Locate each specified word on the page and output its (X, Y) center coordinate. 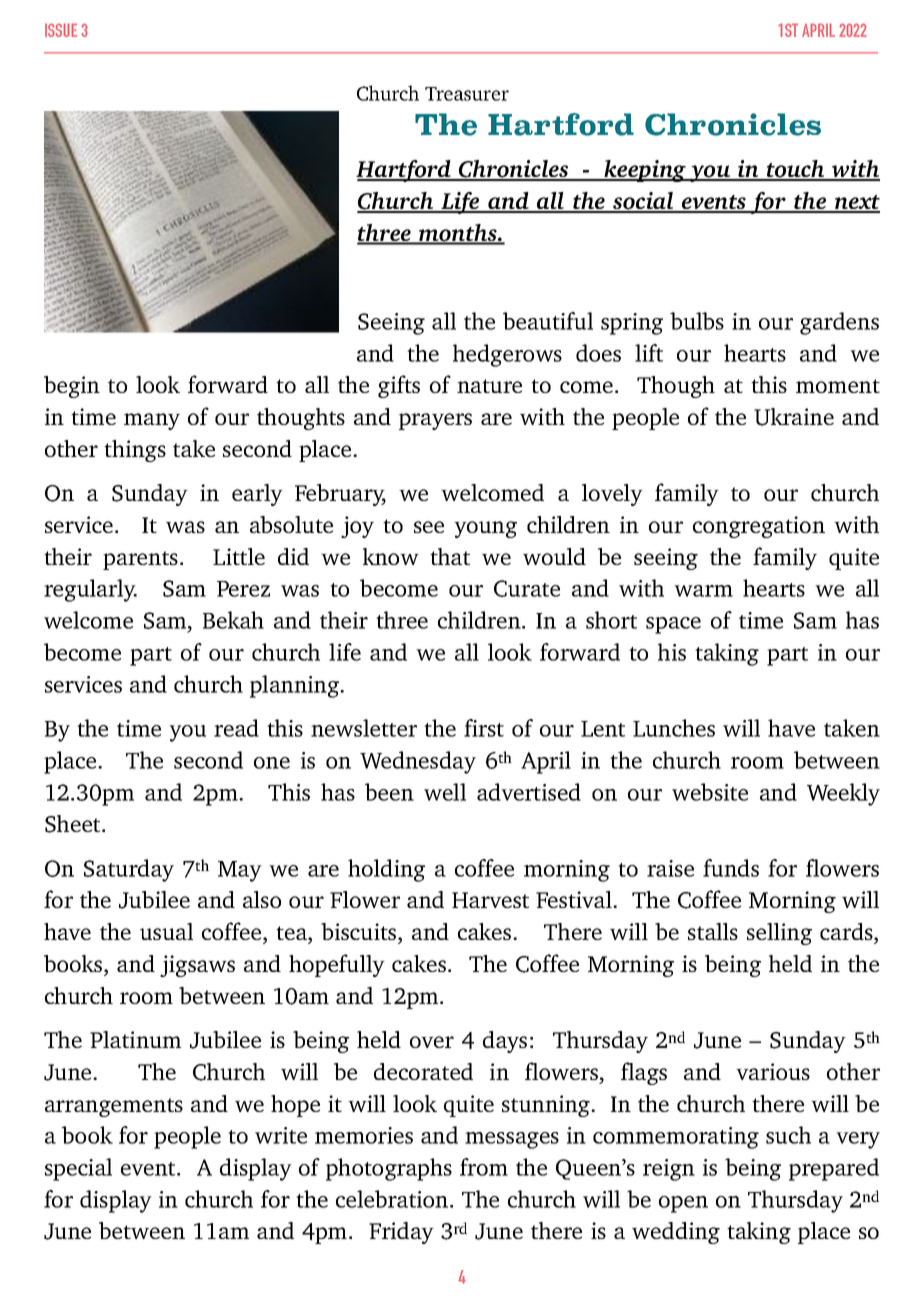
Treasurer (467, 94)
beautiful (548, 321)
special (78, 1169)
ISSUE (61, 30)
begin (72, 387)
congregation (759, 527)
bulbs (697, 321)
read (236, 728)
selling (779, 934)
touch (795, 170)
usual (166, 931)
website (710, 792)
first (484, 728)
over (432, 1042)
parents (140, 560)
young (485, 529)
